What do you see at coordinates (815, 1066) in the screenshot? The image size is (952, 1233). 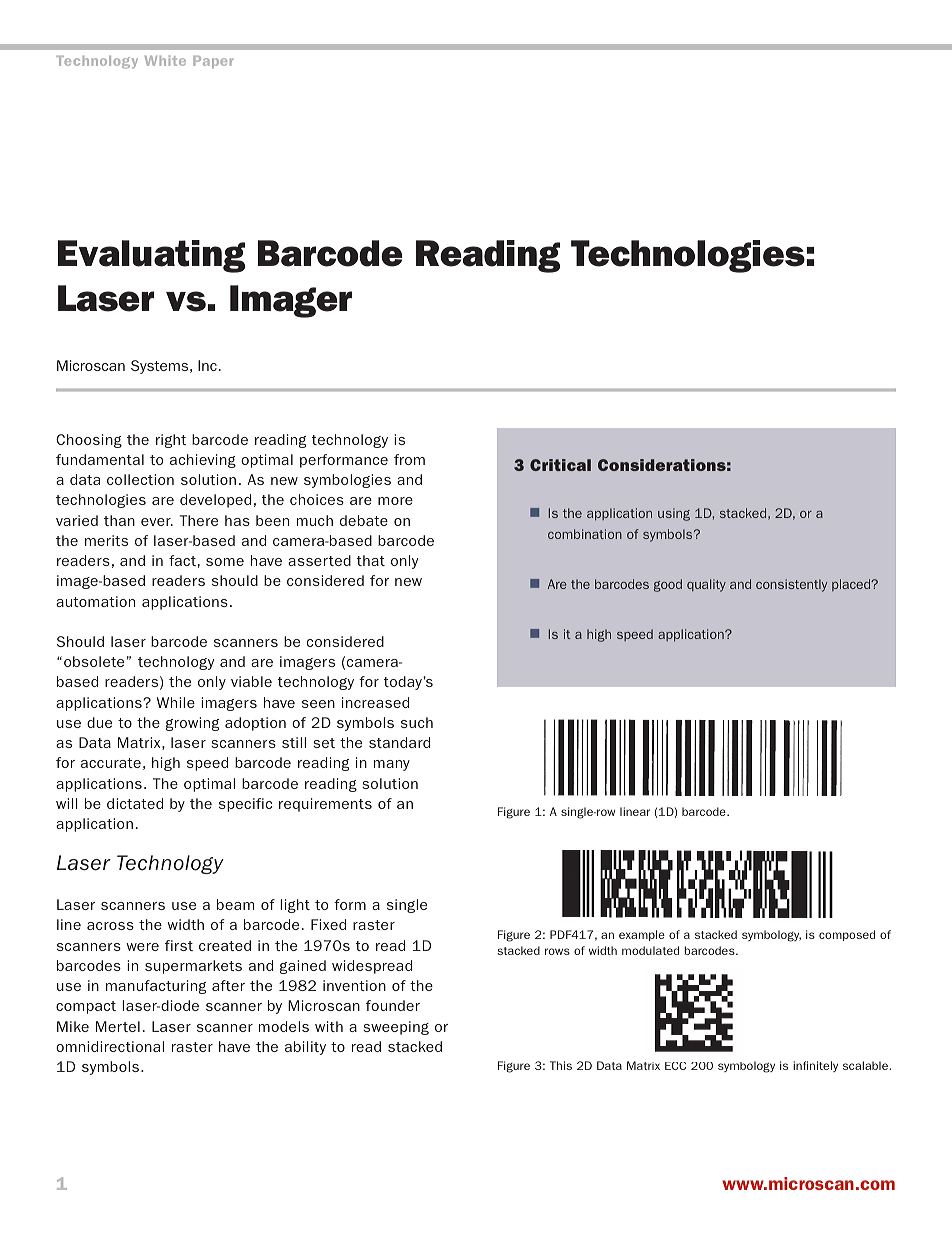 I see `infinitely` at bounding box center [815, 1066].
